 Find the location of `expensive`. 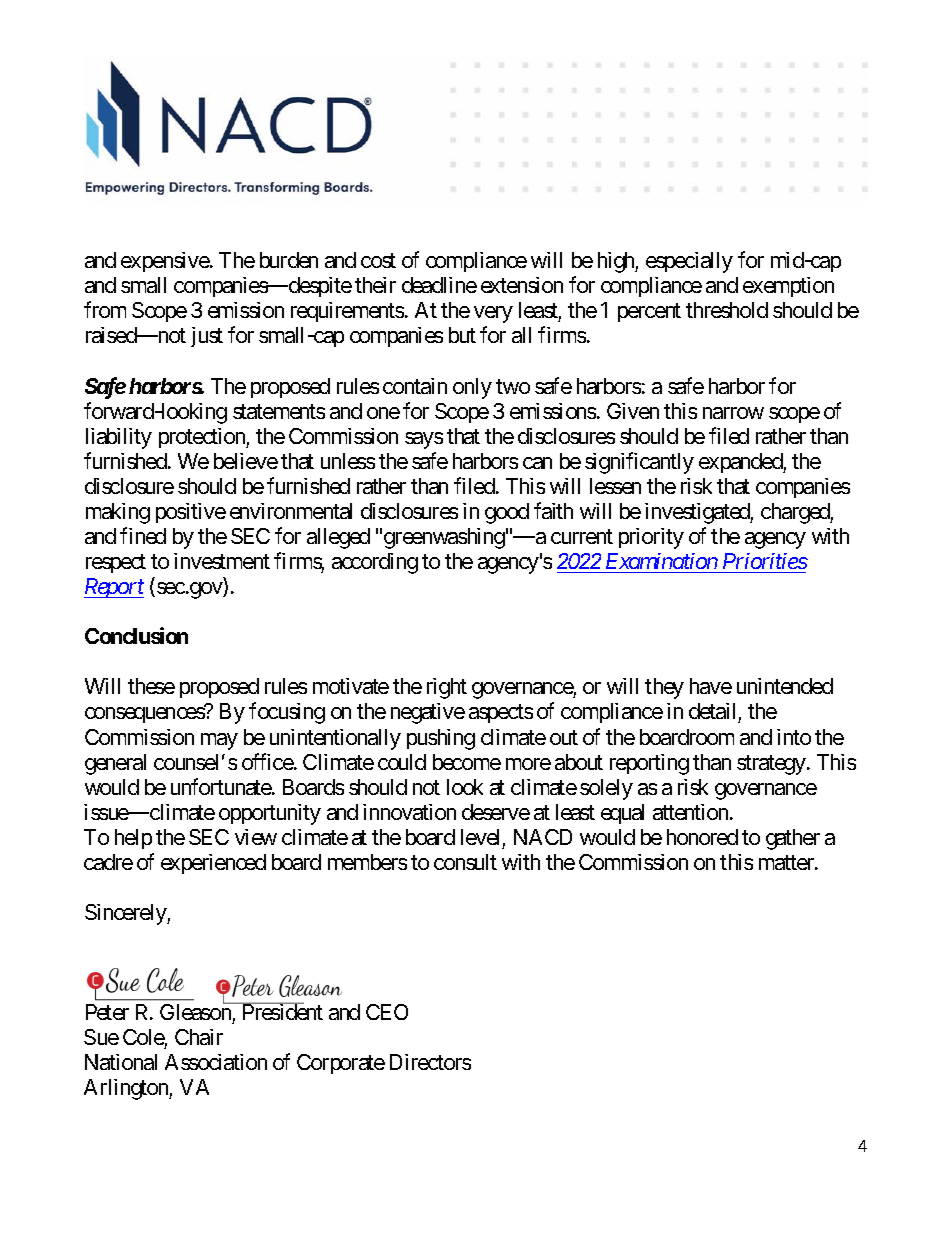

expensive is located at coordinates (165, 262).
